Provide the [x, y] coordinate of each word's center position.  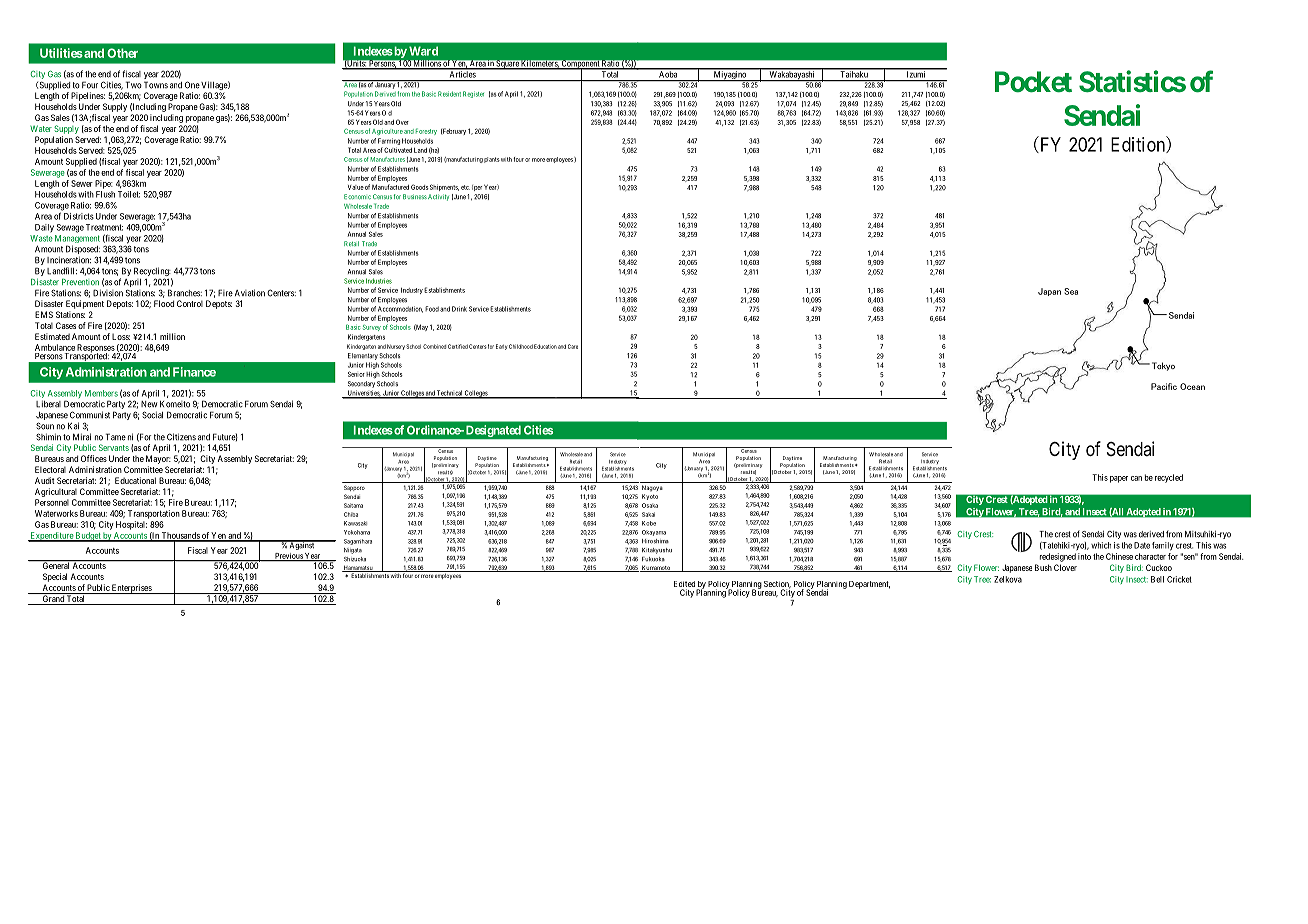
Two [134, 85]
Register [473, 94]
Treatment [104, 227]
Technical [449, 394]
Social [152, 415]
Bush [1043, 567]
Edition [1139, 144]
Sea [1071, 291]
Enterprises [131, 589]
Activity [438, 197]
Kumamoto [656, 568]
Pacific [1164, 386]
